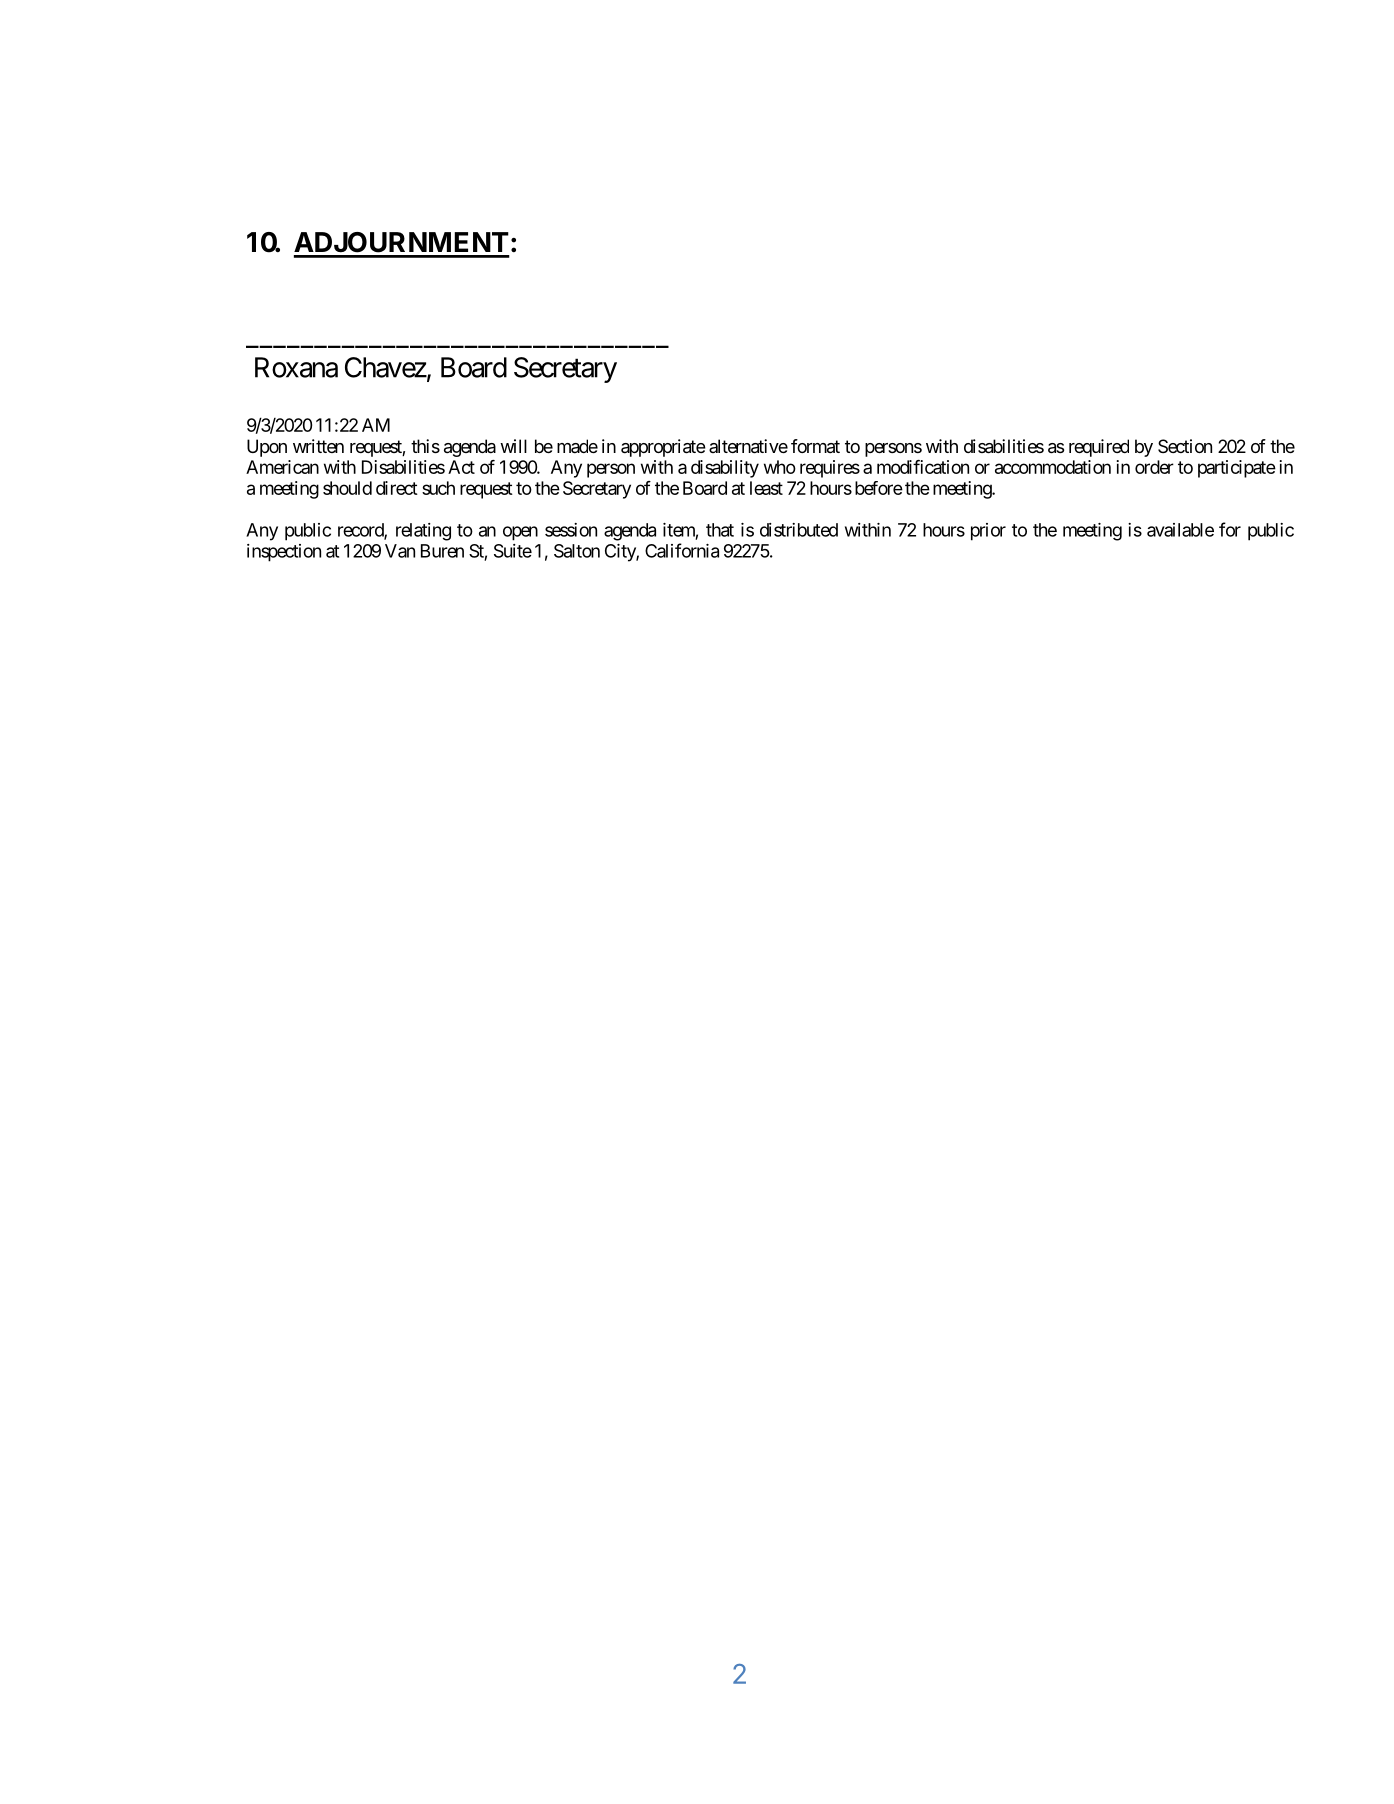  Describe the element at coordinates (400, 551) in the image. I see `Van` at that location.
